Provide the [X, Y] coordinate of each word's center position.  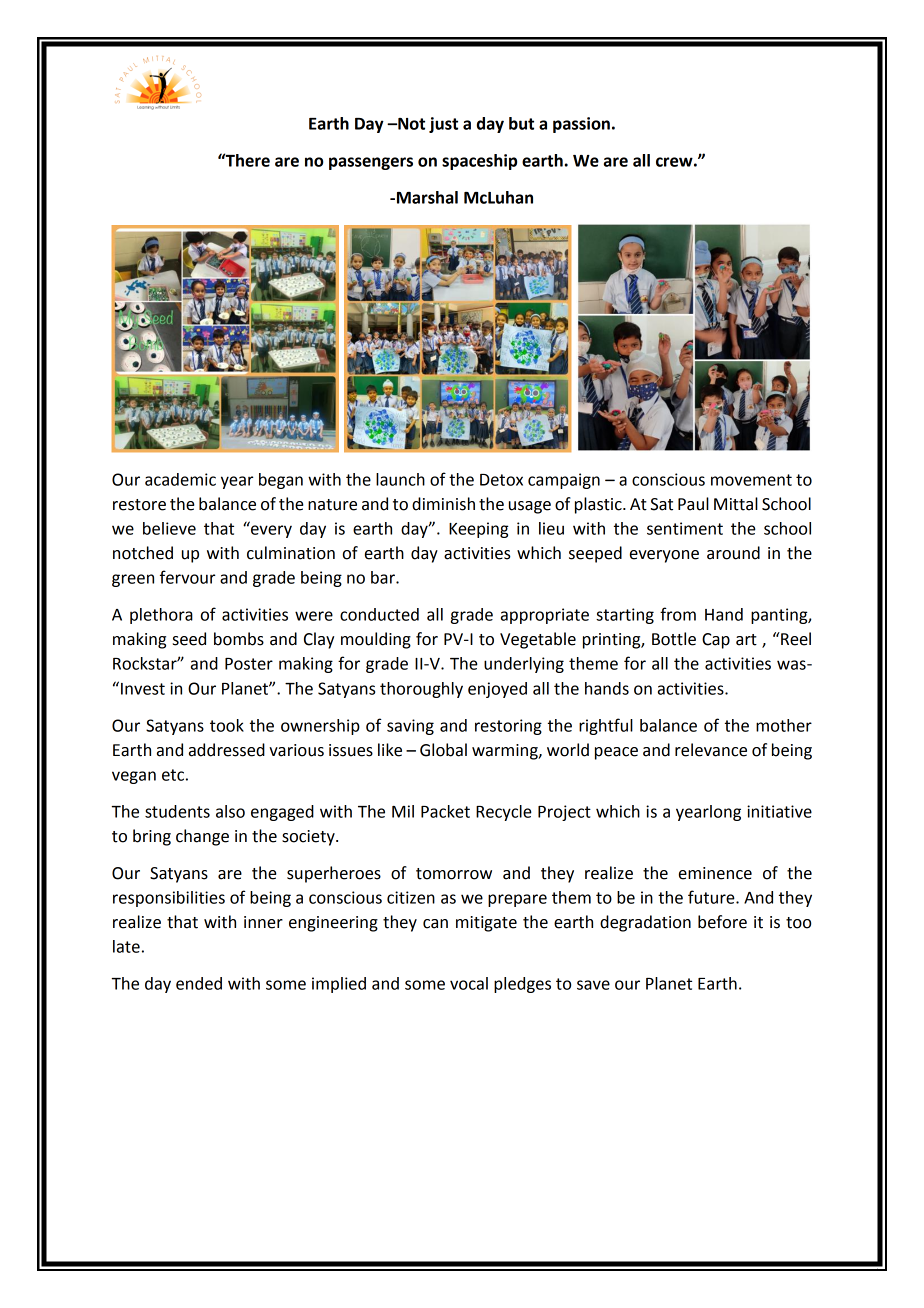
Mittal [736, 504]
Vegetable [538, 640]
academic [180, 479]
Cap [716, 641]
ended [199, 983]
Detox [501, 480]
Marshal [426, 197]
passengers [371, 163]
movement [751, 480]
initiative [779, 811]
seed [189, 639]
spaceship [479, 162]
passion [581, 125]
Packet [445, 811]
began [281, 481]
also [230, 811]
